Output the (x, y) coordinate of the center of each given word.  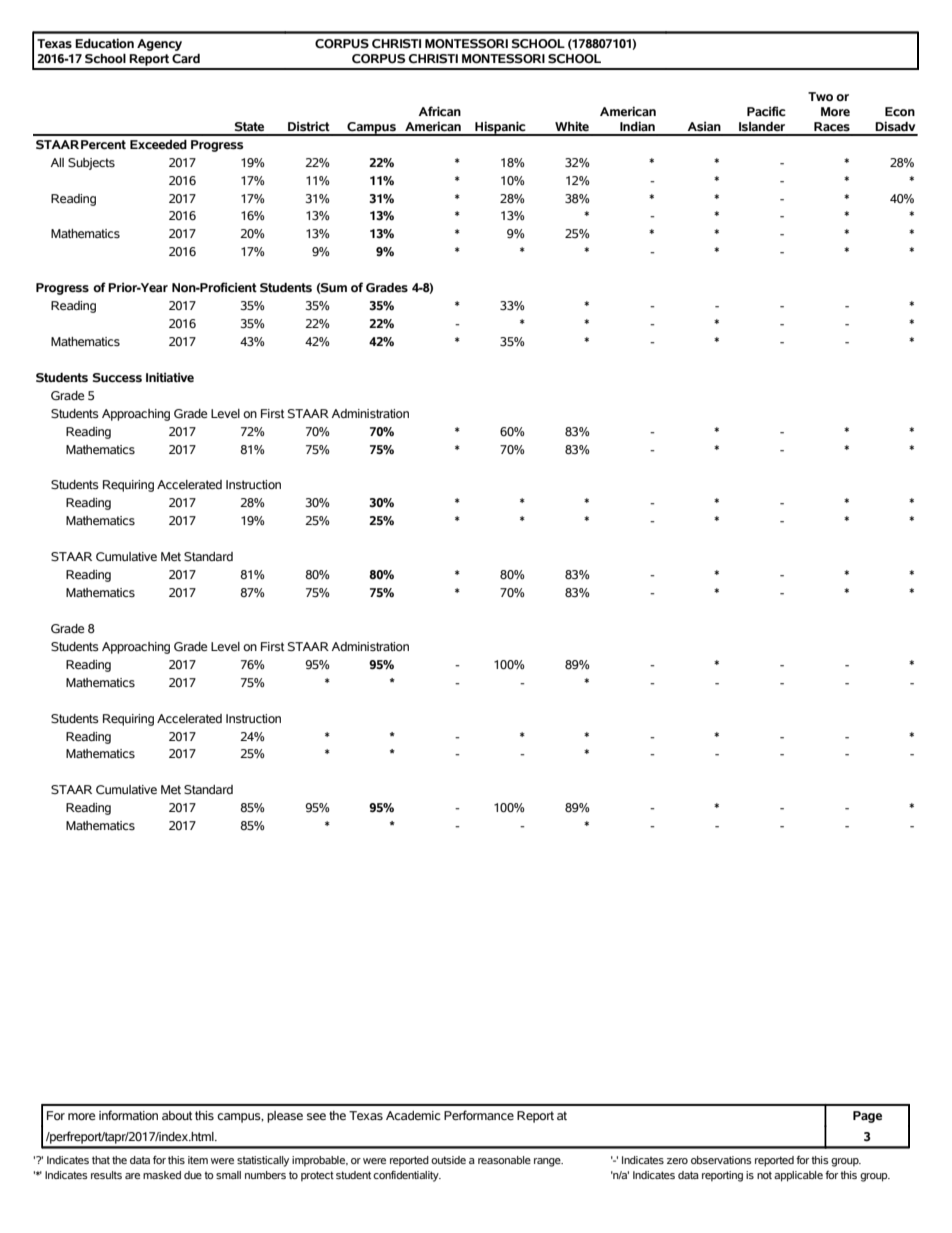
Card (186, 59)
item (198, 1160)
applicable (798, 1176)
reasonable (504, 1160)
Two (820, 97)
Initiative (170, 377)
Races (832, 127)
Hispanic (500, 128)
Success (117, 378)
